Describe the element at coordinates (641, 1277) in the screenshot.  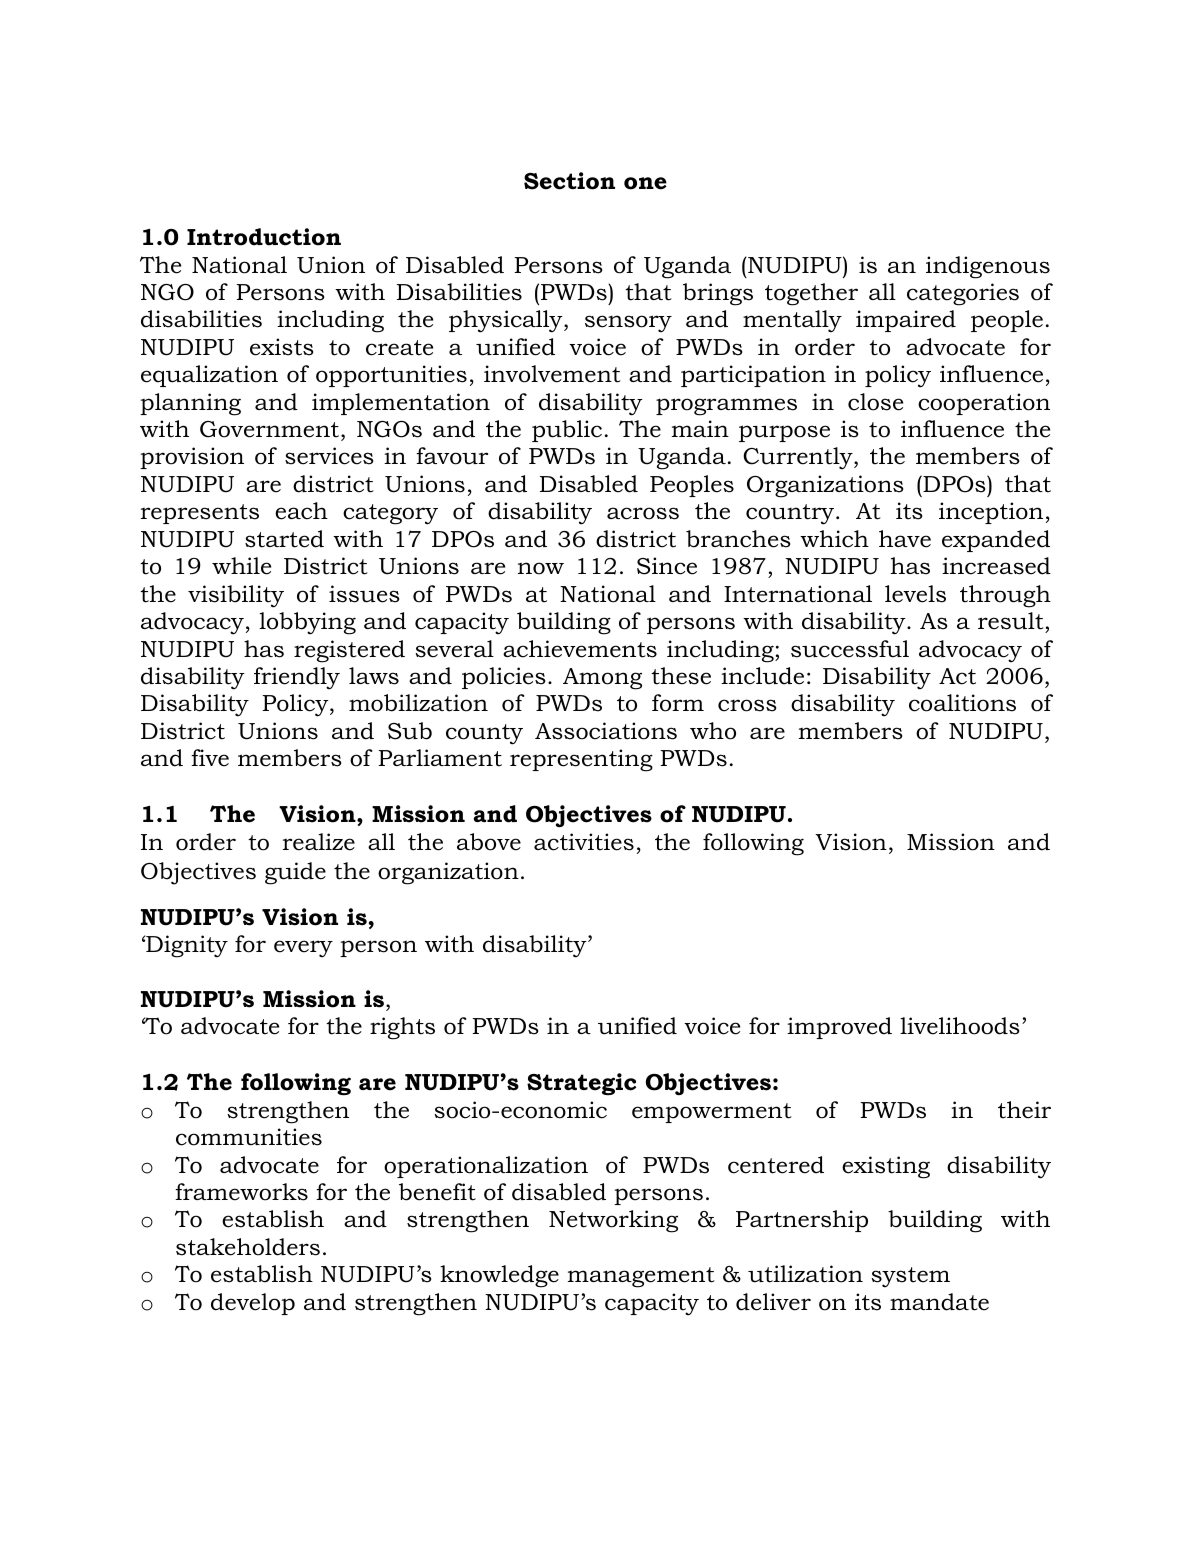
I see `management` at that location.
